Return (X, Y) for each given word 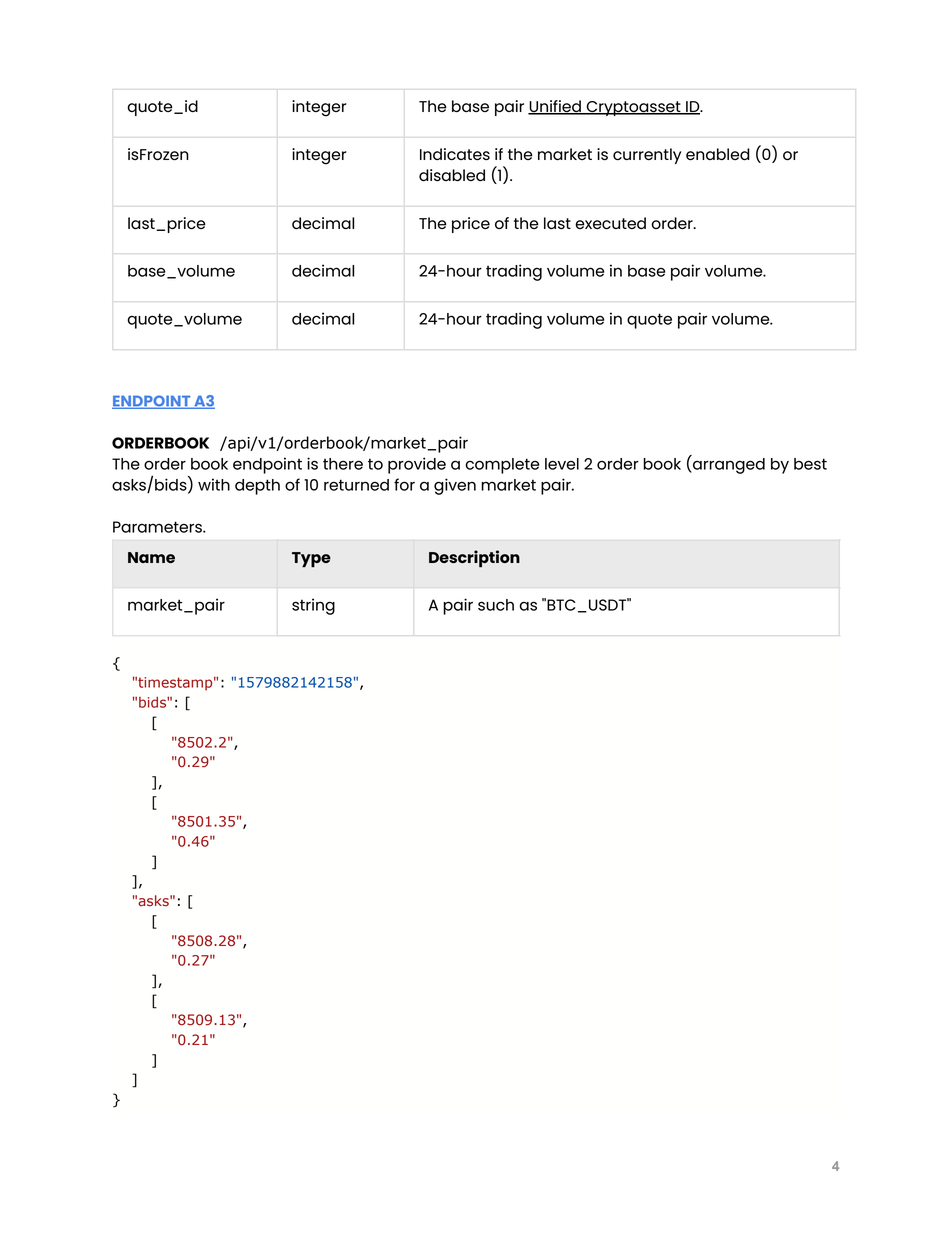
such (496, 605)
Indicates (455, 154)
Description (474, 559)
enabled (718, 154)
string (313, 606)
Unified (555, 107)
